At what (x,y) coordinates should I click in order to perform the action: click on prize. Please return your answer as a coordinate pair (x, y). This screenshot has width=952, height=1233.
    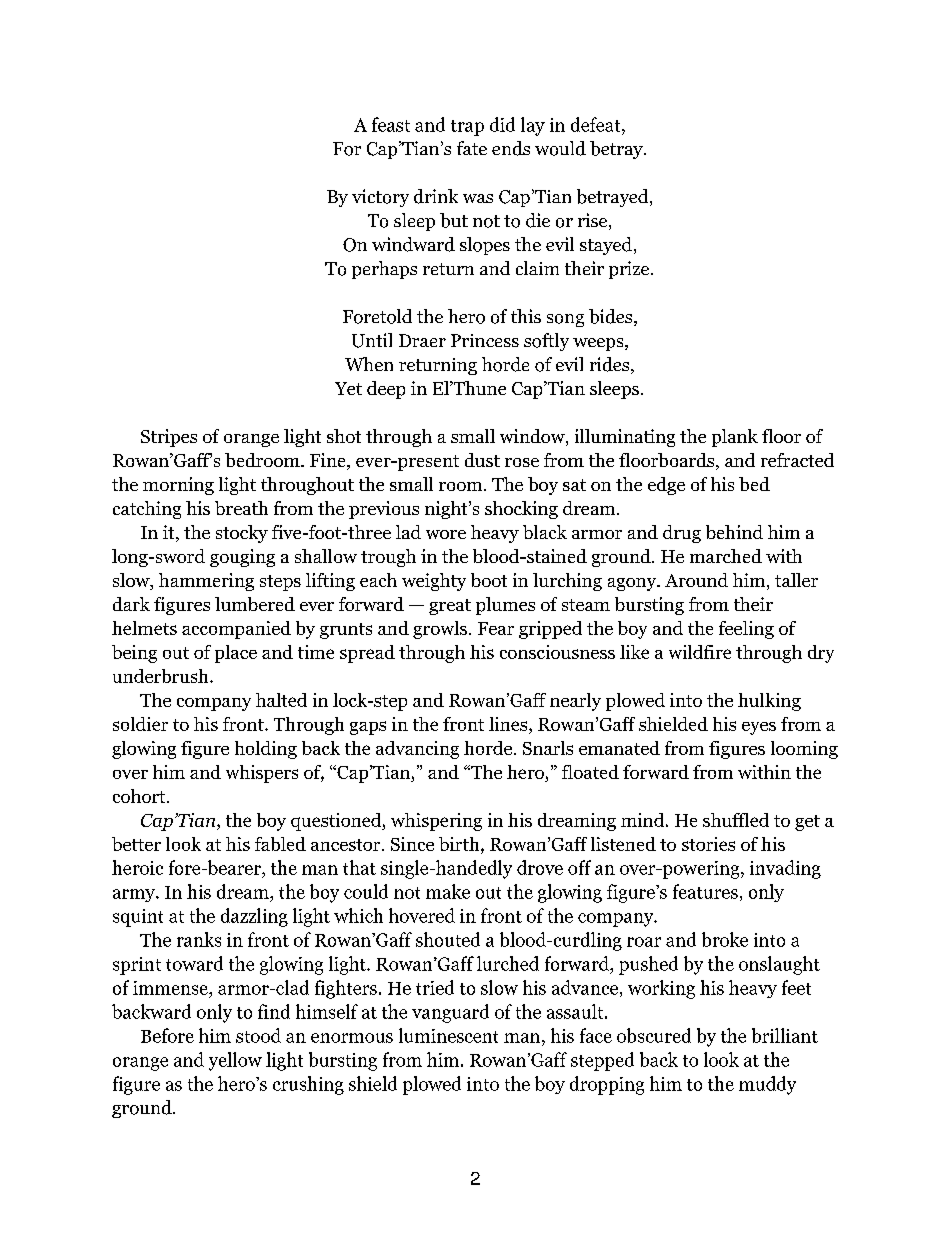
    Looking at the image, I should click on (630, 270).
